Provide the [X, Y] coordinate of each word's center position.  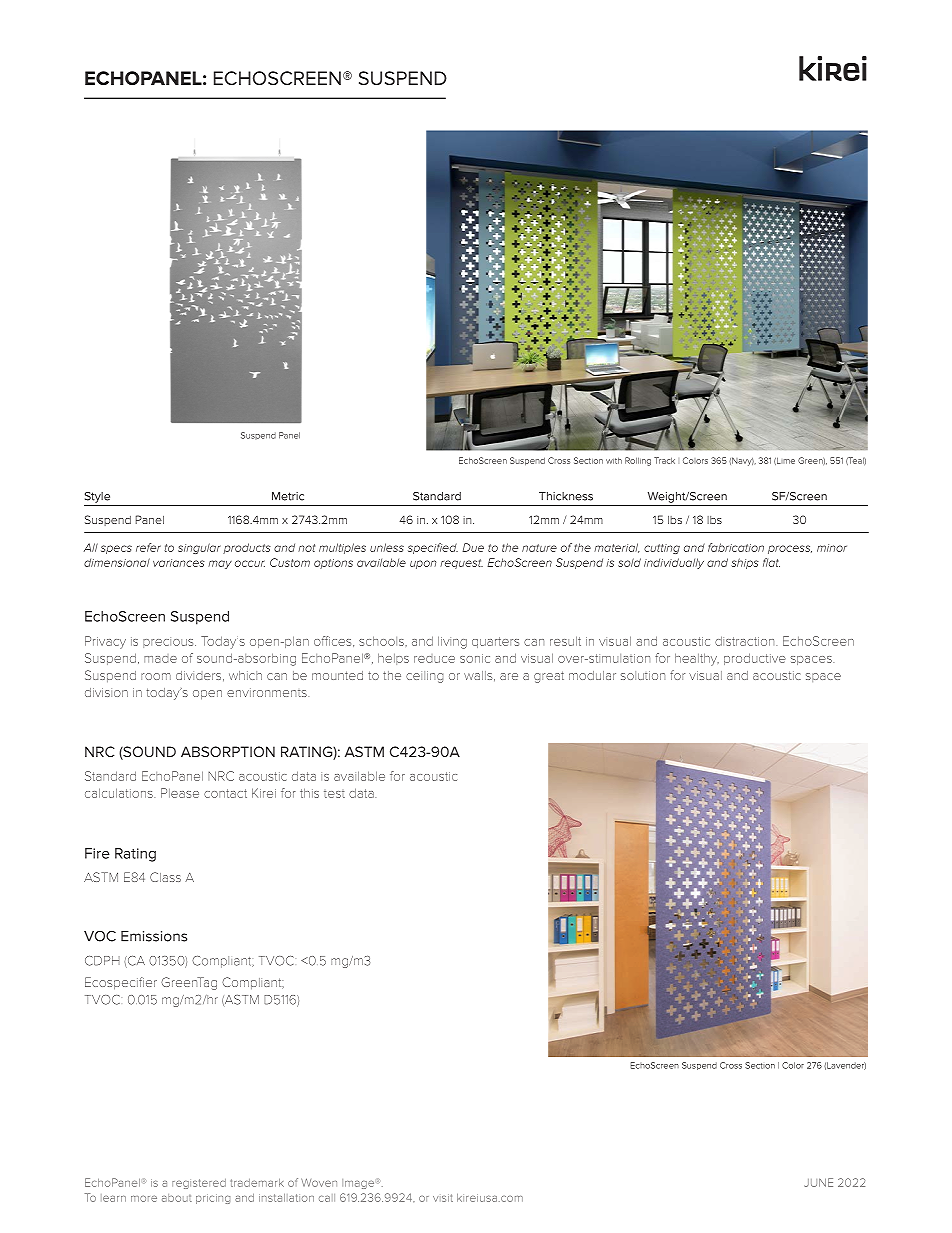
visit [443, 1198]
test [334, 794]
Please [180, 793]
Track [664, 460]
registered [199, 1184]
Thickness [566, 496]
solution [643, 675]
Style [97, 497]
